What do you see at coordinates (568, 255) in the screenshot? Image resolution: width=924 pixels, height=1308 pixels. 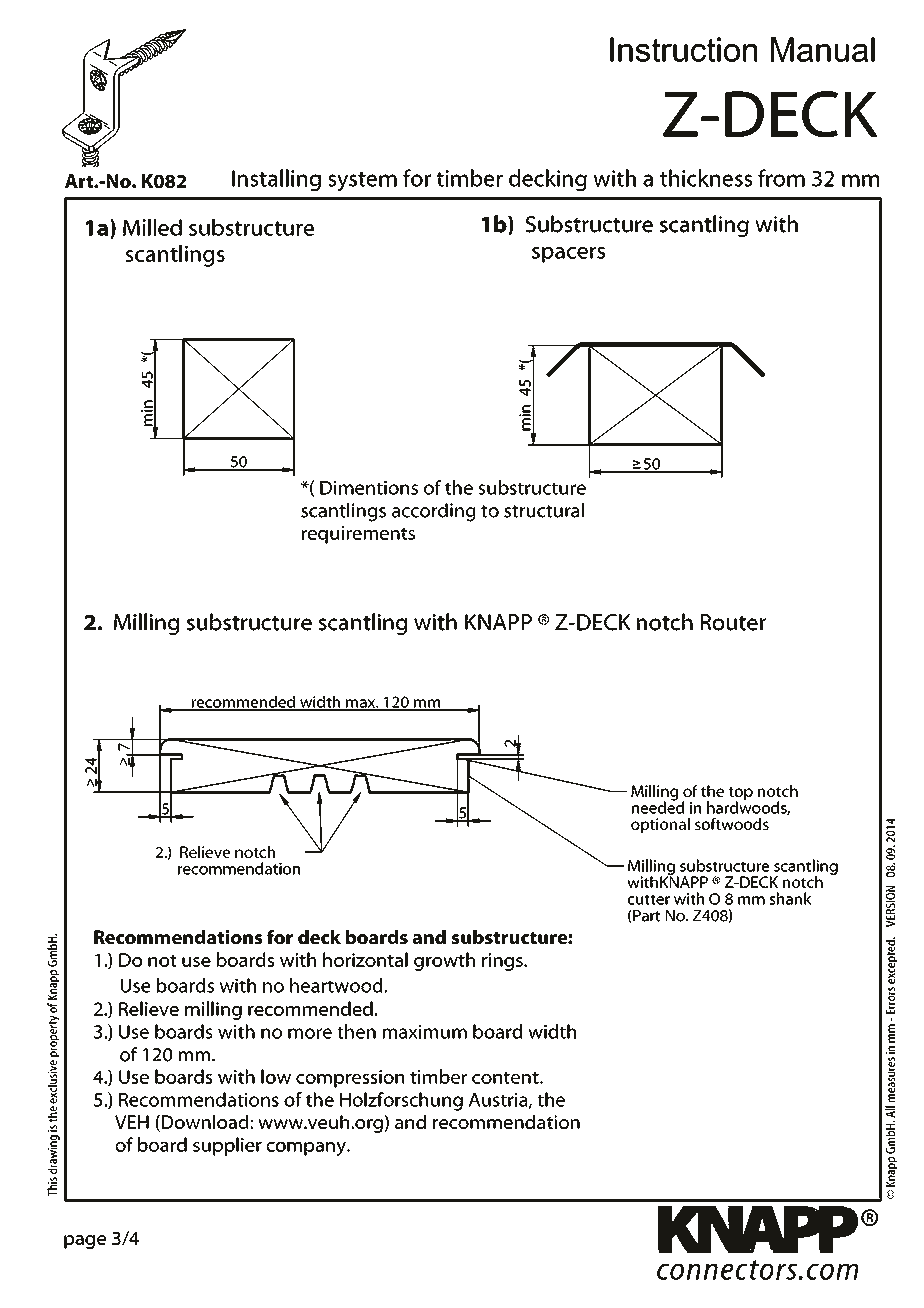 I see `spacers` at bounding box center [568, 255].
